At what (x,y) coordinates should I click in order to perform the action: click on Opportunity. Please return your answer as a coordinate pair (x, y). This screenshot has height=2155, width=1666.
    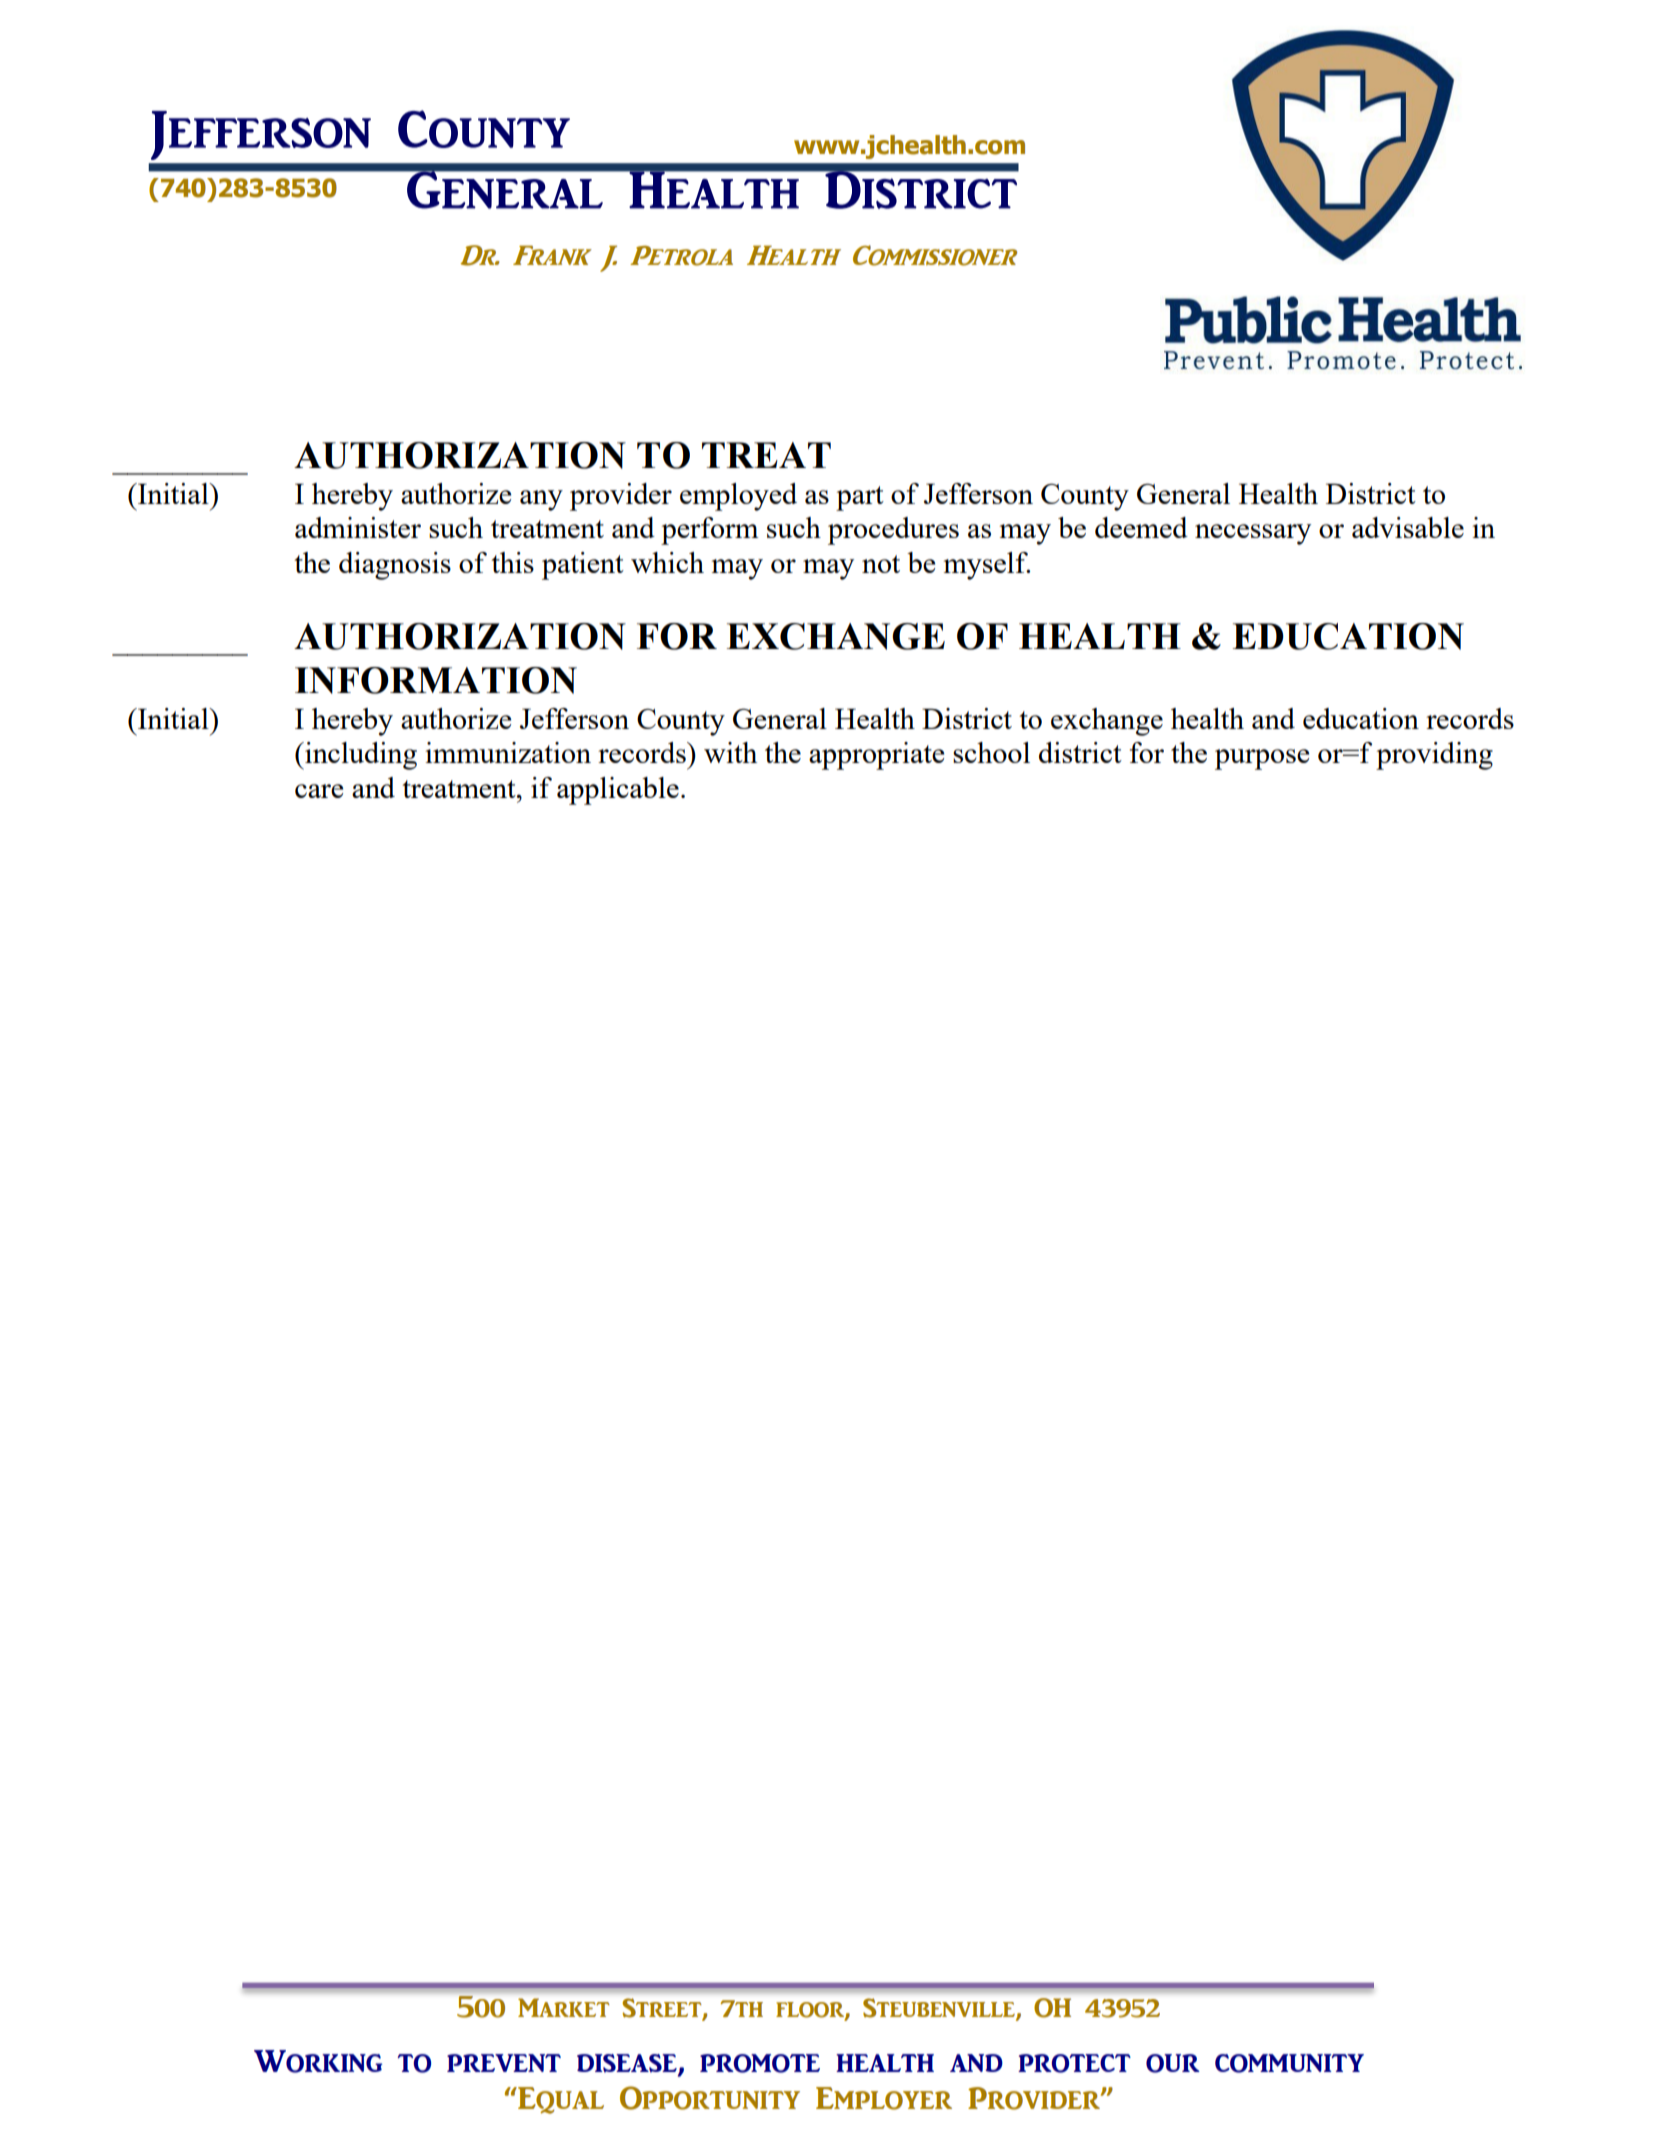
    Looking at the image, I should click on (710, 2098).
